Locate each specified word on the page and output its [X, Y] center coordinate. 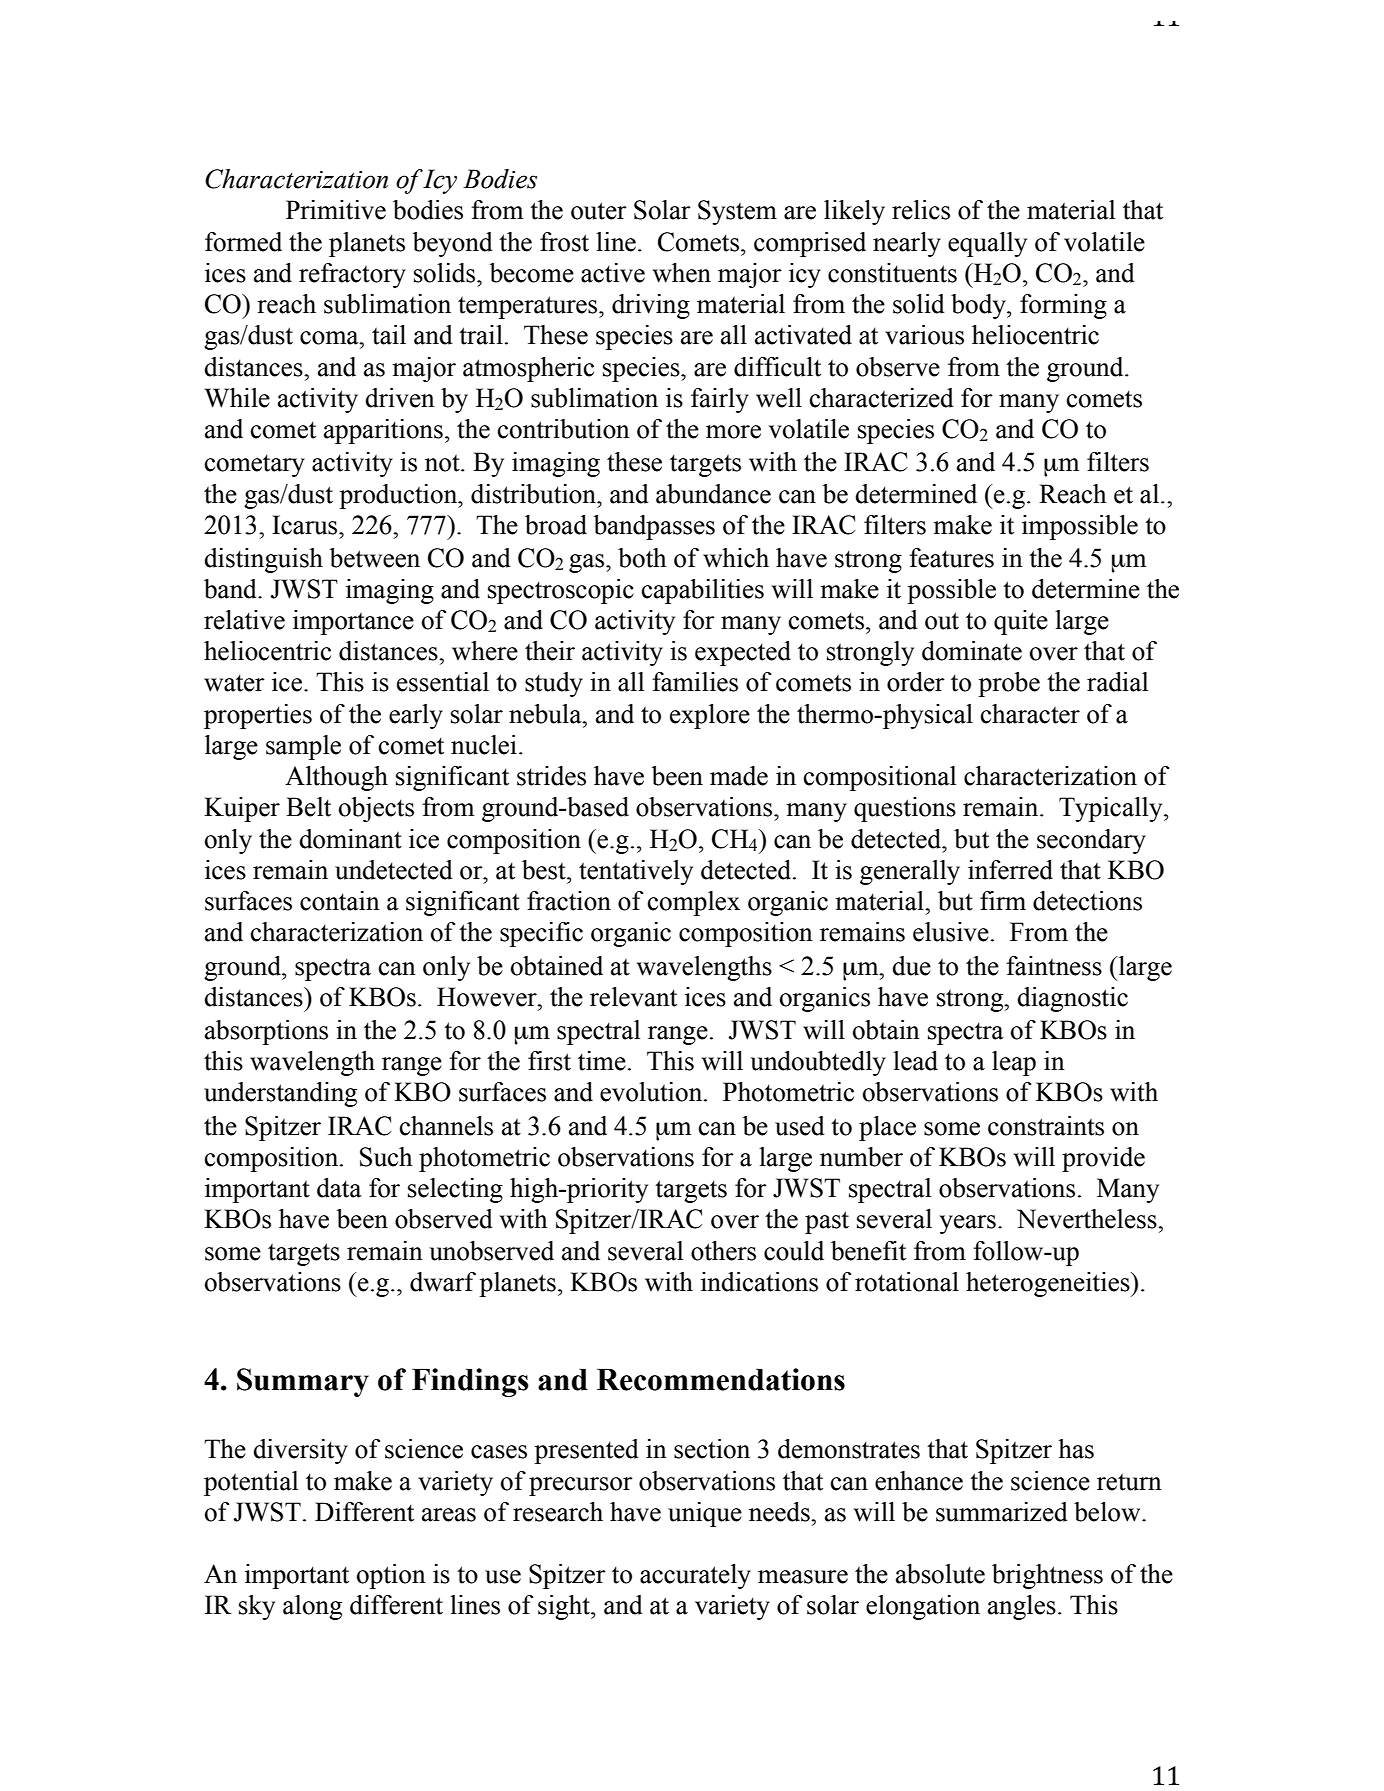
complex [694, 903]
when [682, 273]
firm [1003, 900]
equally [987, 244]
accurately [695, 1576]
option [391, 1576]
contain [340, 901]
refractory [352, 275]
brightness [1047, 1576]
